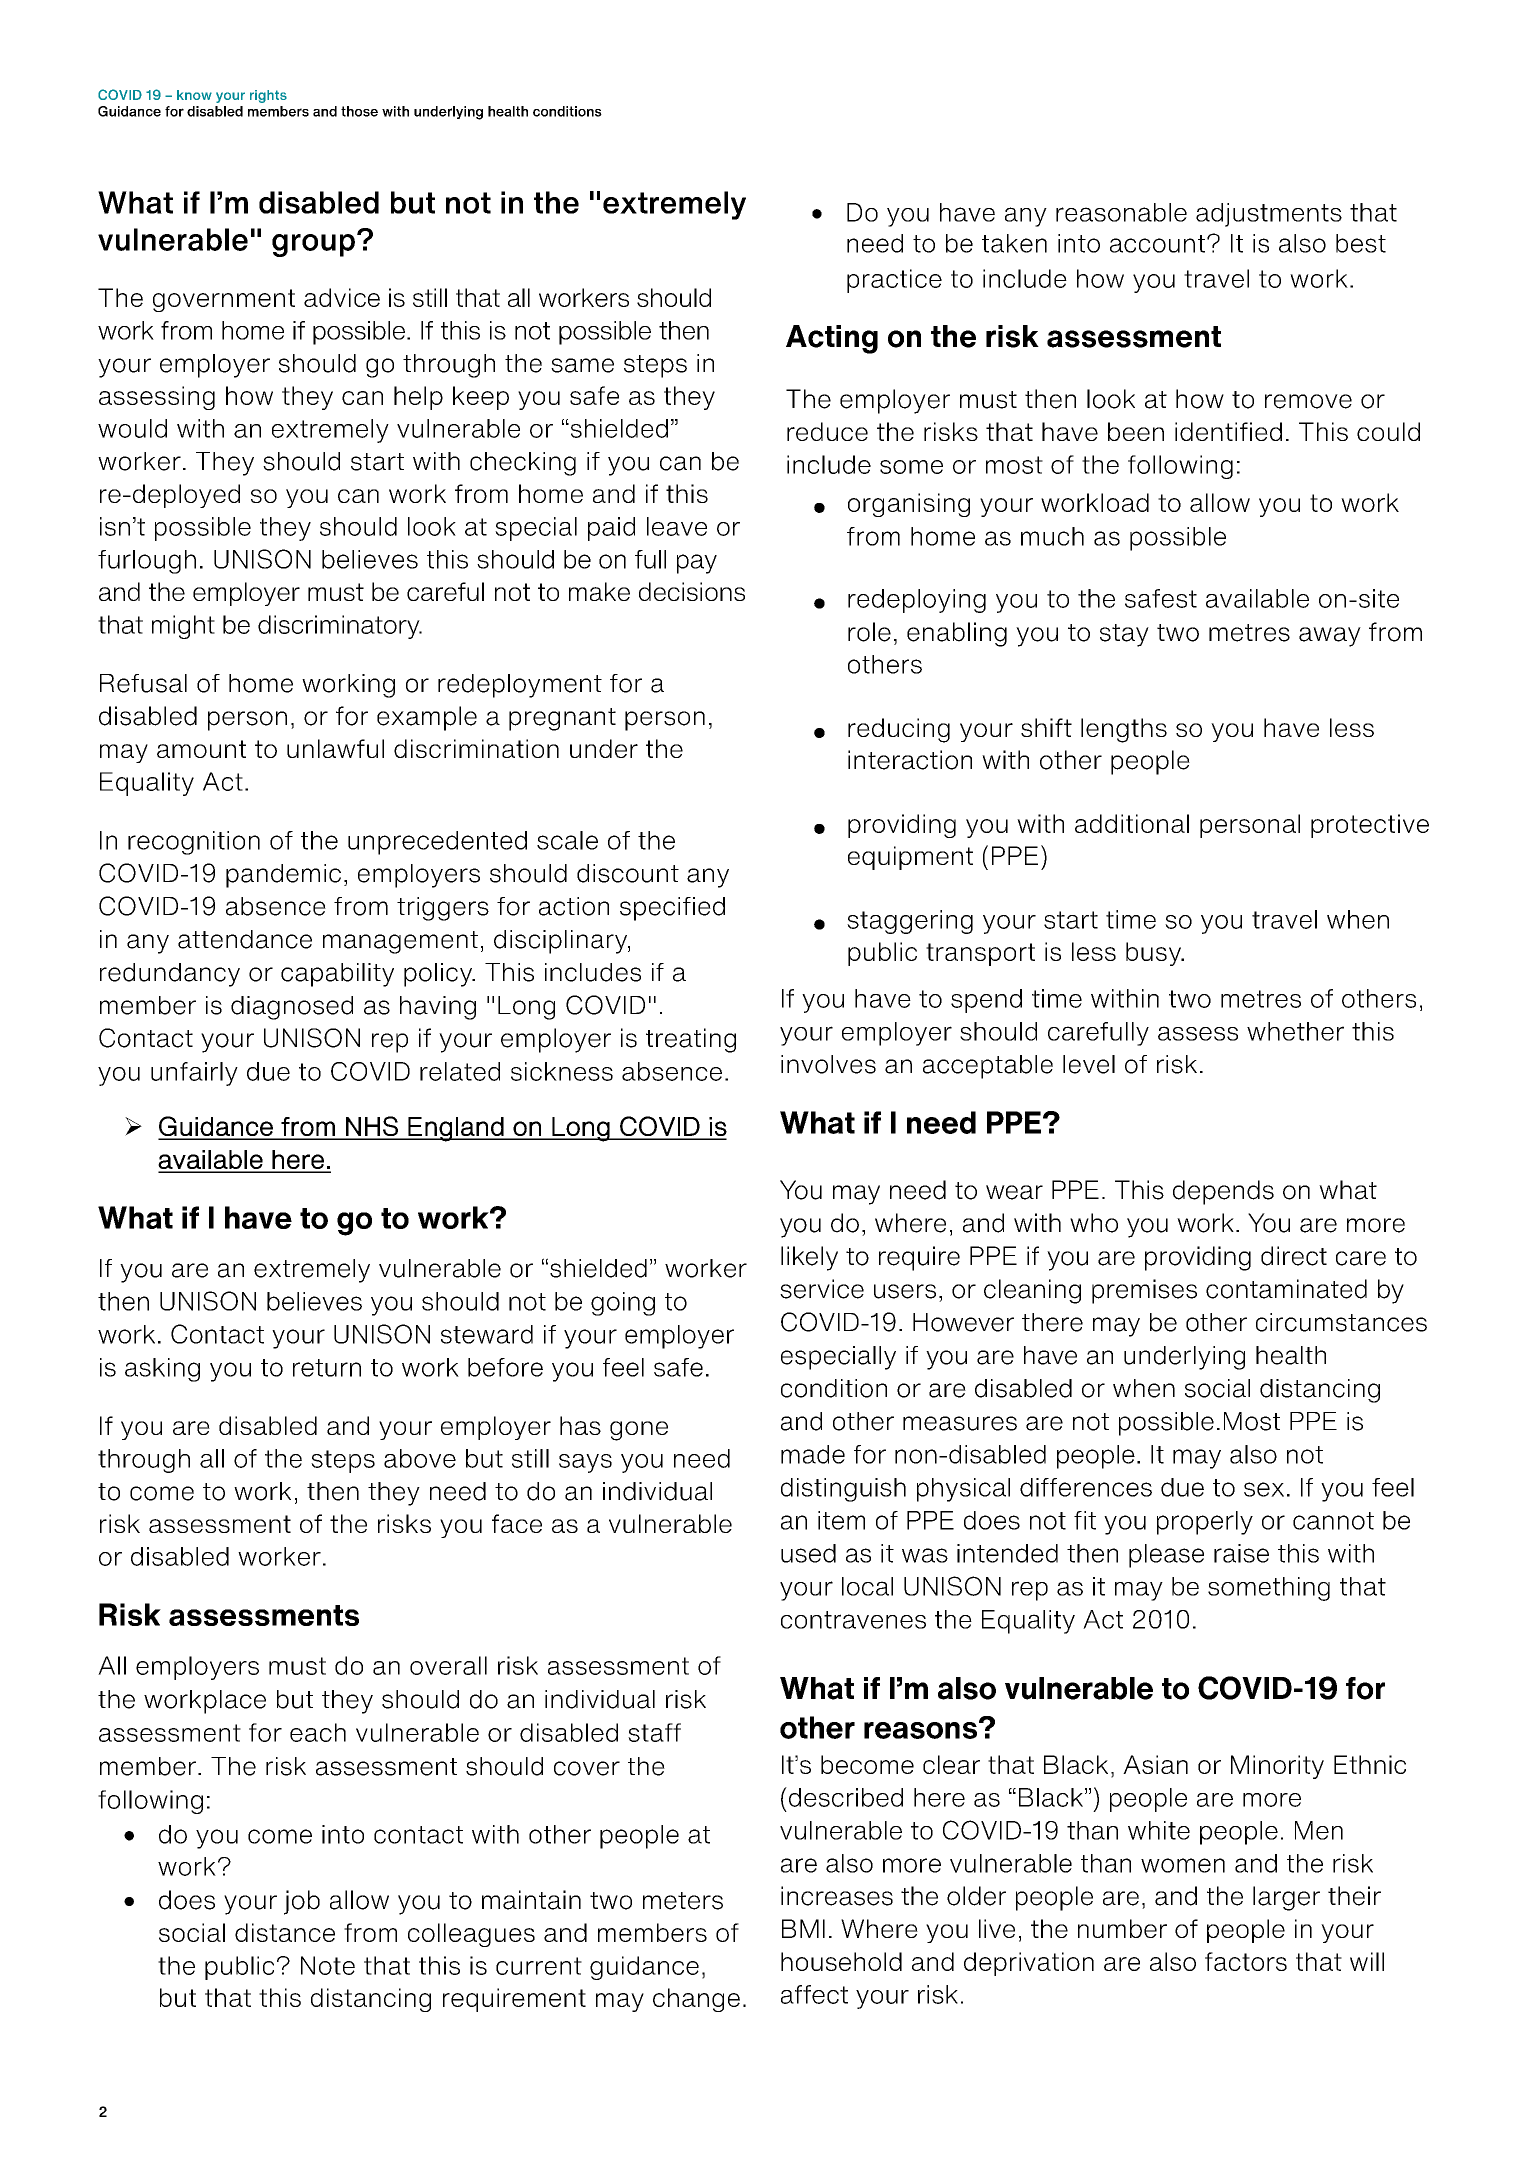 This screenshot has width=1531, height=2166. I want to click on adjustments, so click(1269, 215).
